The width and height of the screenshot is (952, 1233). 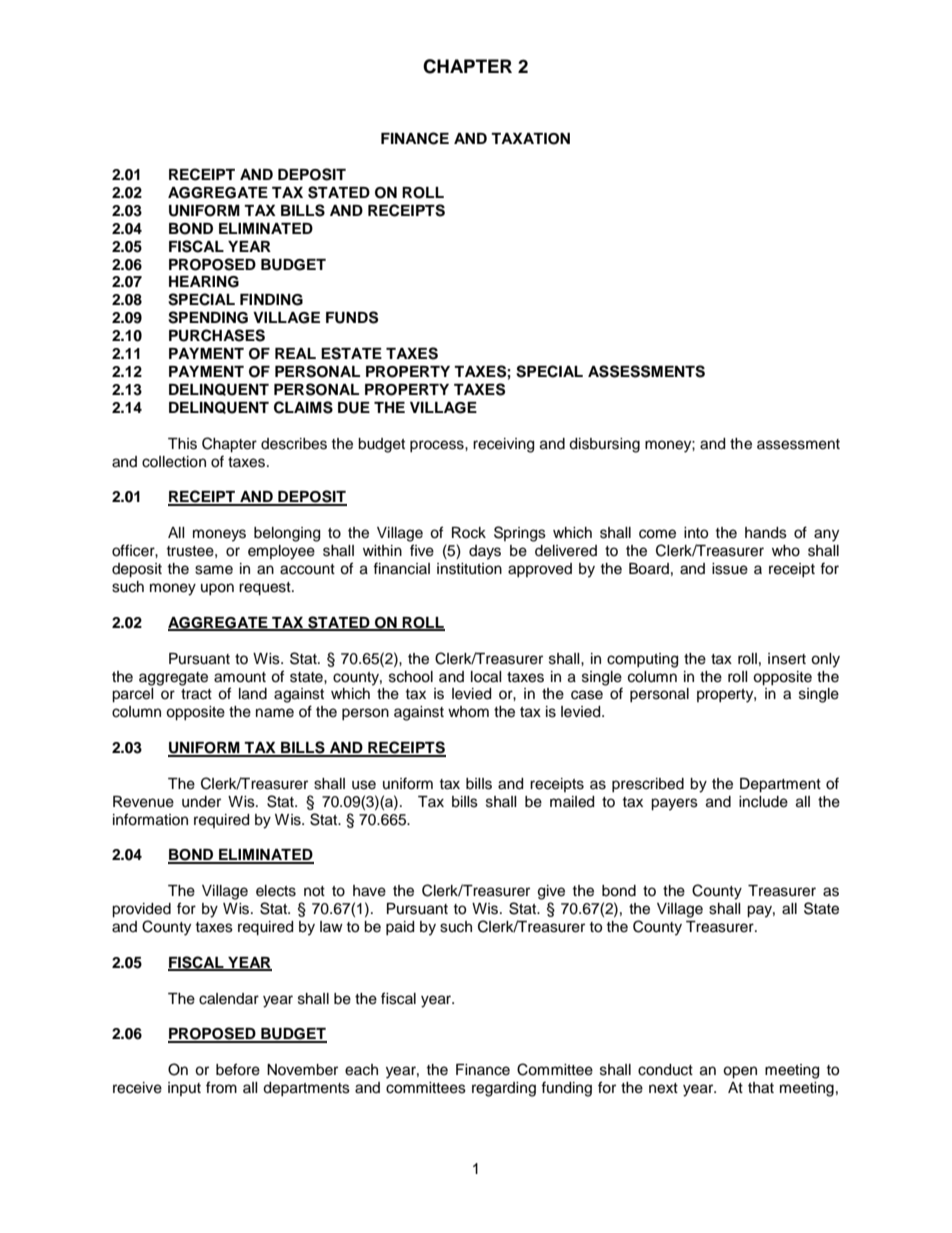 I want to click on open, so click(x=740, y=1072).
